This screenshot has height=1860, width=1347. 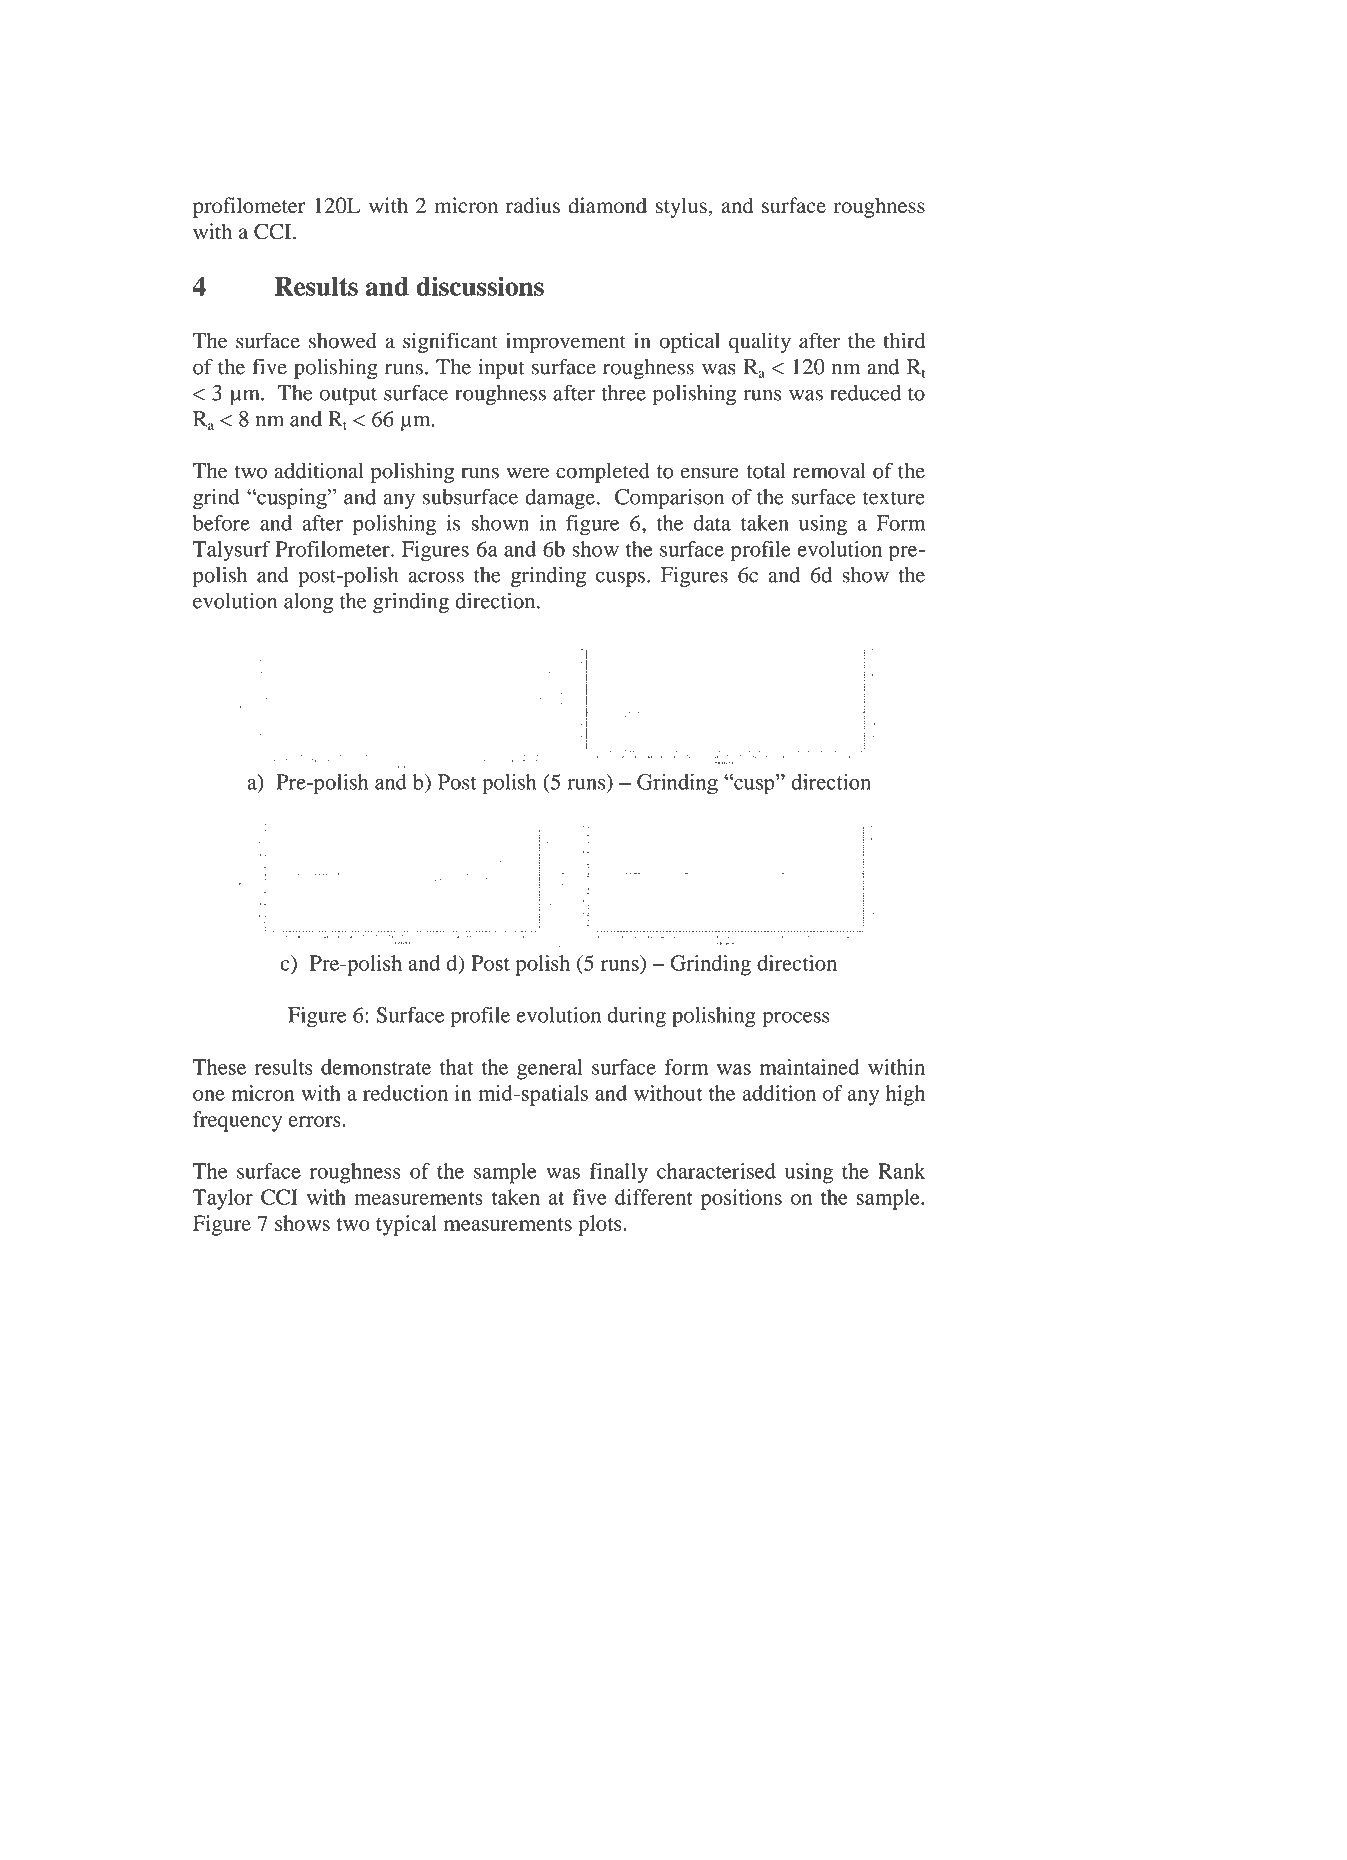 I want to click on Taylor, so click(x=223, y=1199).
